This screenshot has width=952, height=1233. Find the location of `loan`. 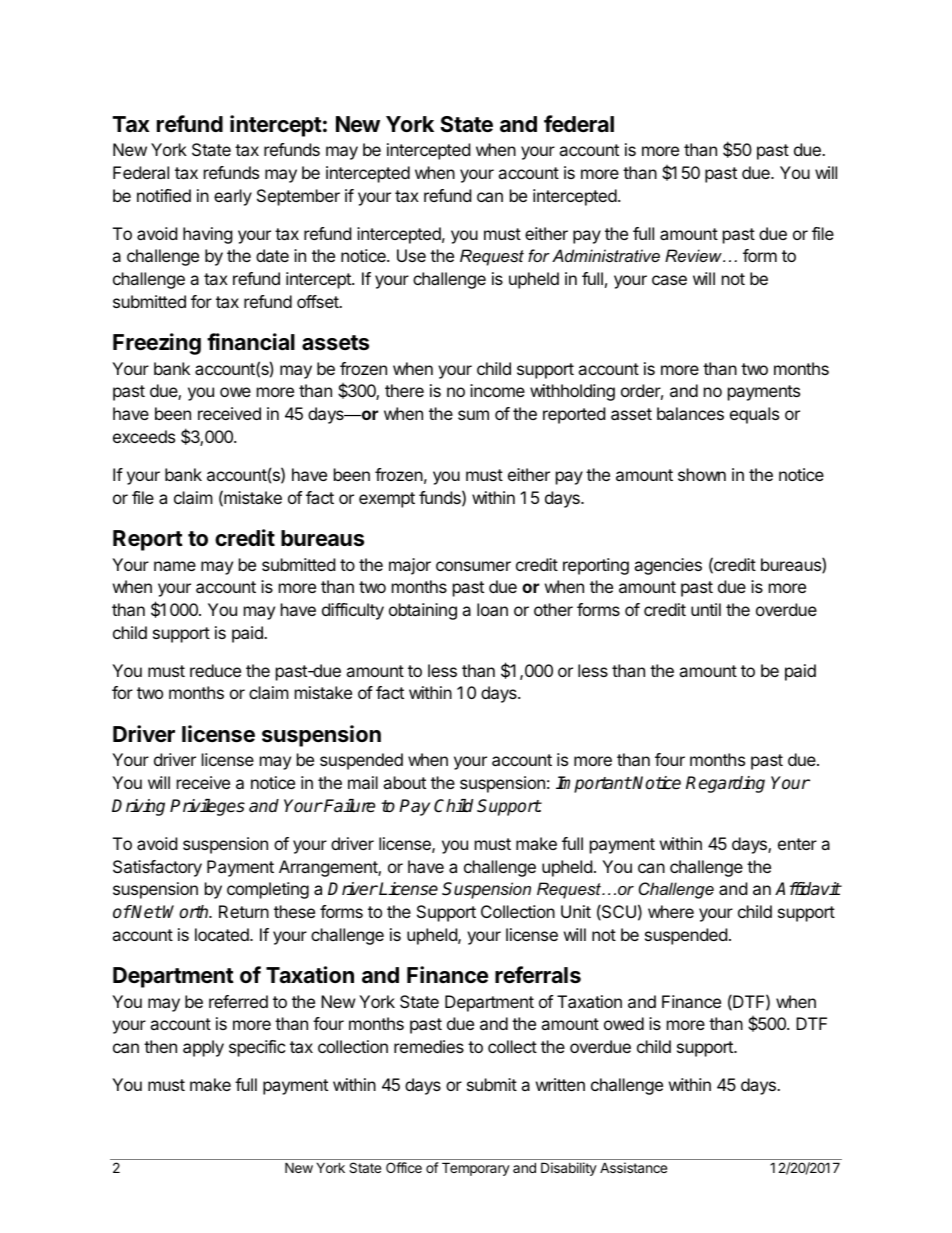

loan is located at coordinates (492, 609).
